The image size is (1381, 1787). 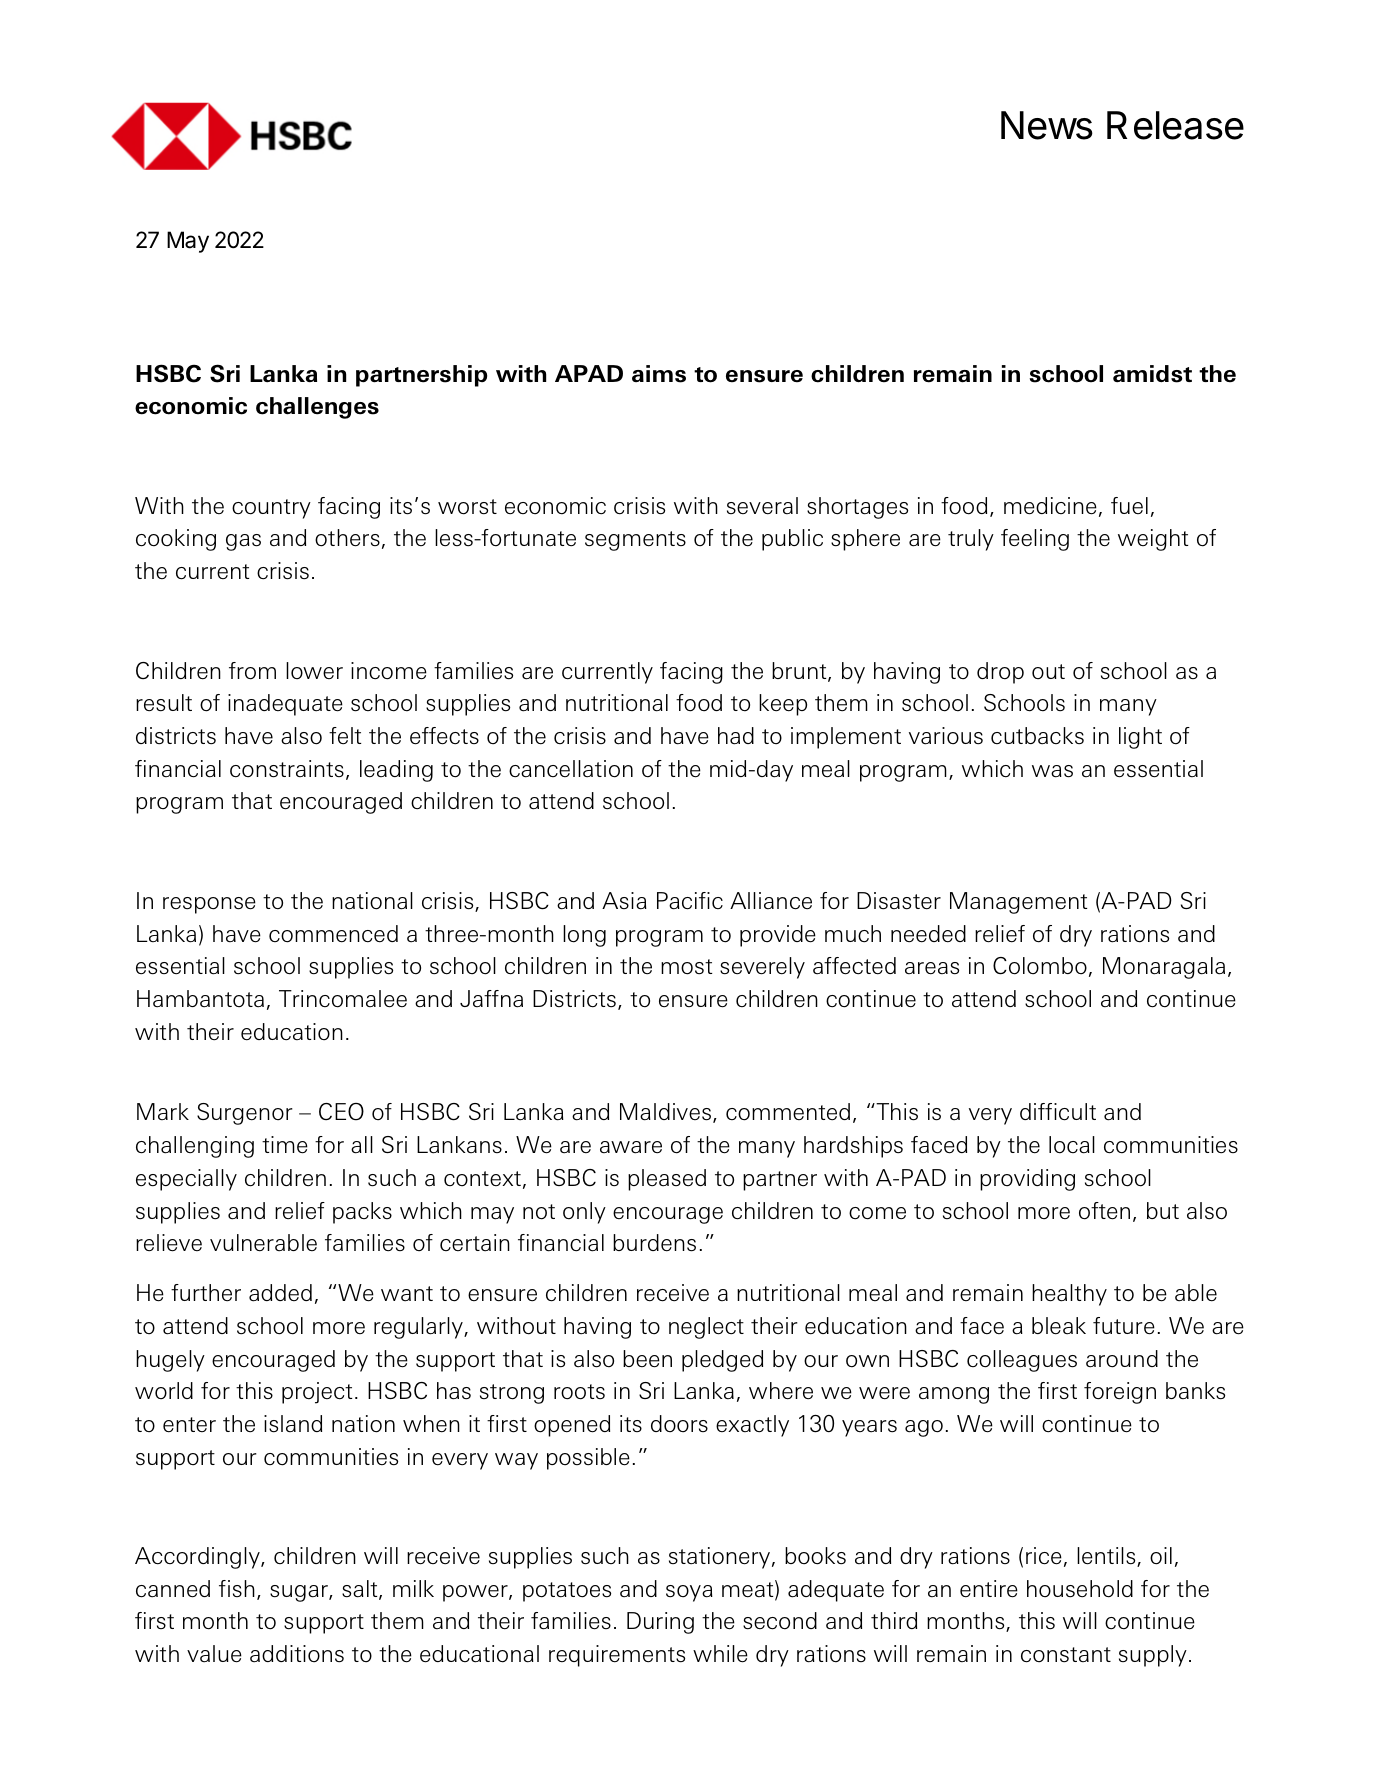 I want to click on challenges, so click(x=317, y=408).
